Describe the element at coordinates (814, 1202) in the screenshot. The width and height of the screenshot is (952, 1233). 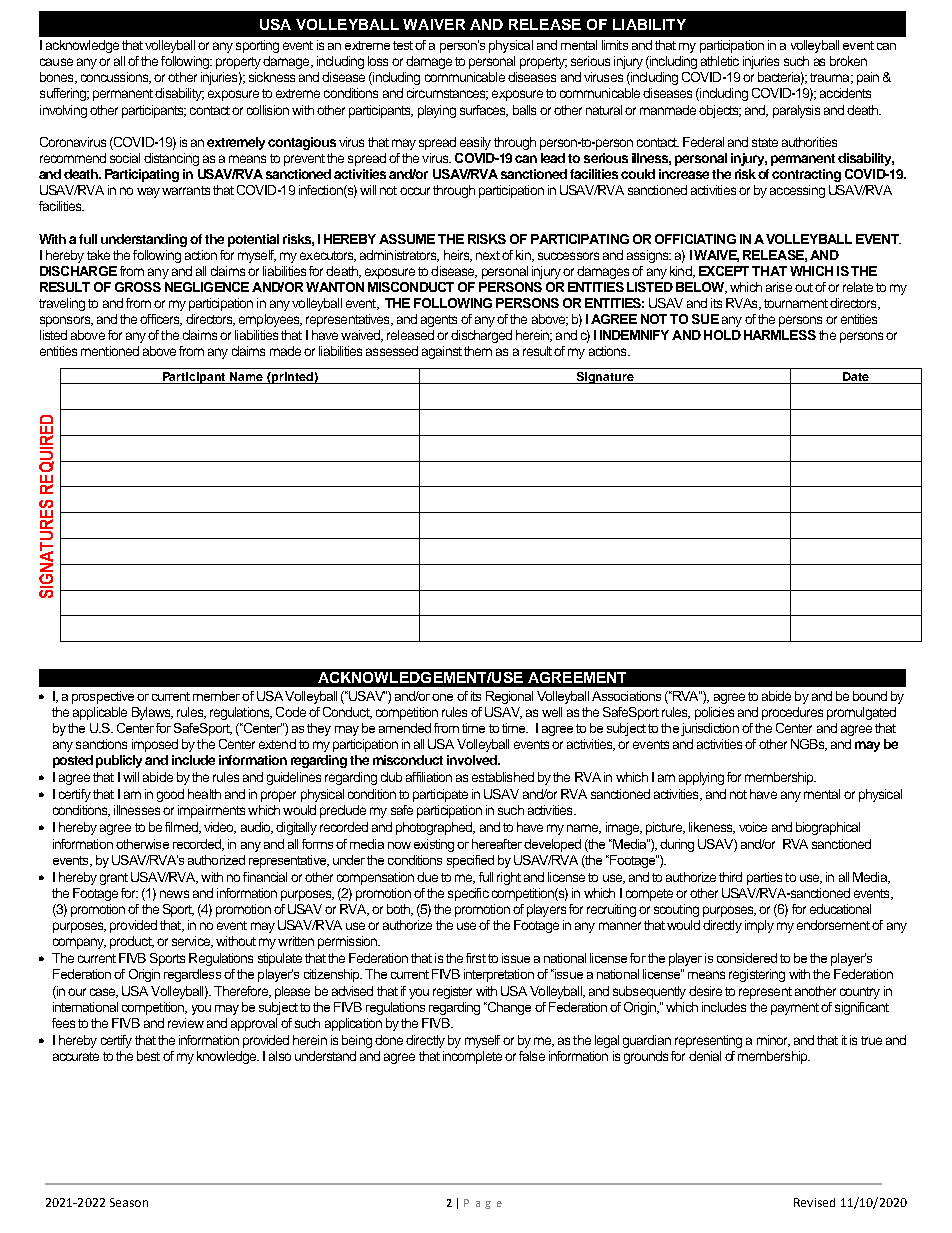
I see `Revised` at that location.
